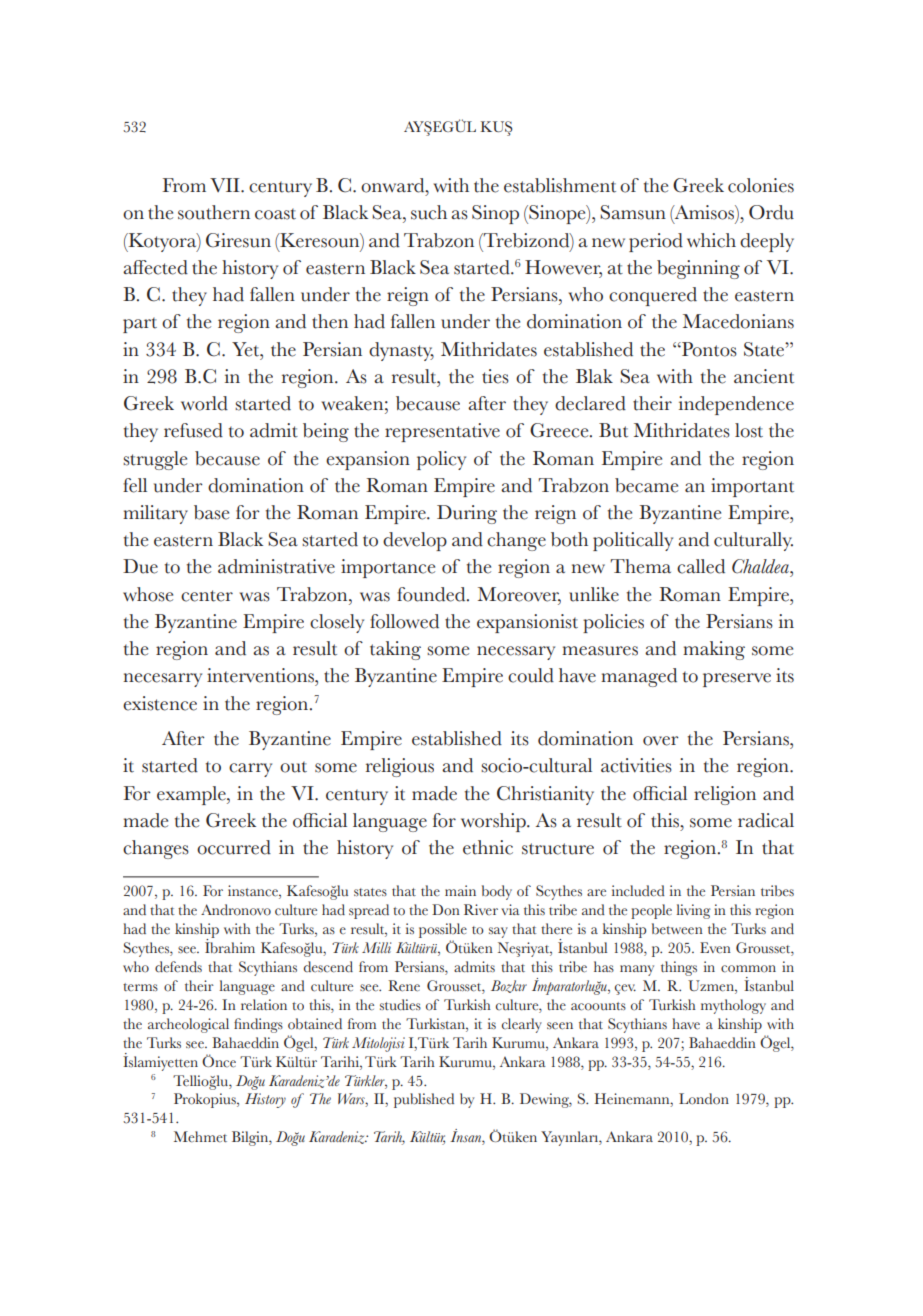  Describe the element at coordinates (214, 212) in the document. I see `southern` at that location.
